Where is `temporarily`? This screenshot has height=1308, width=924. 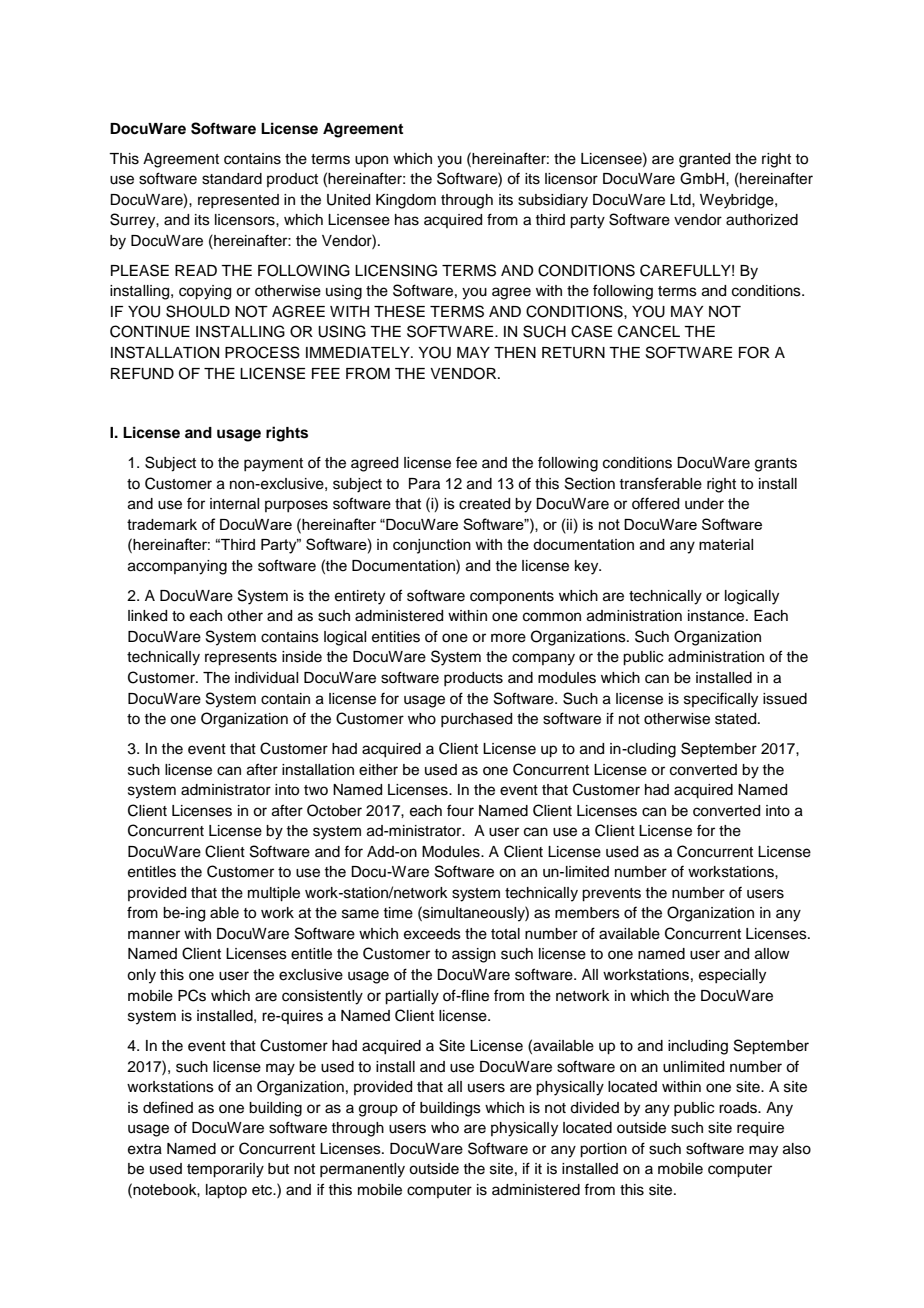
temporarily is located at coordinates (225, 1170).
